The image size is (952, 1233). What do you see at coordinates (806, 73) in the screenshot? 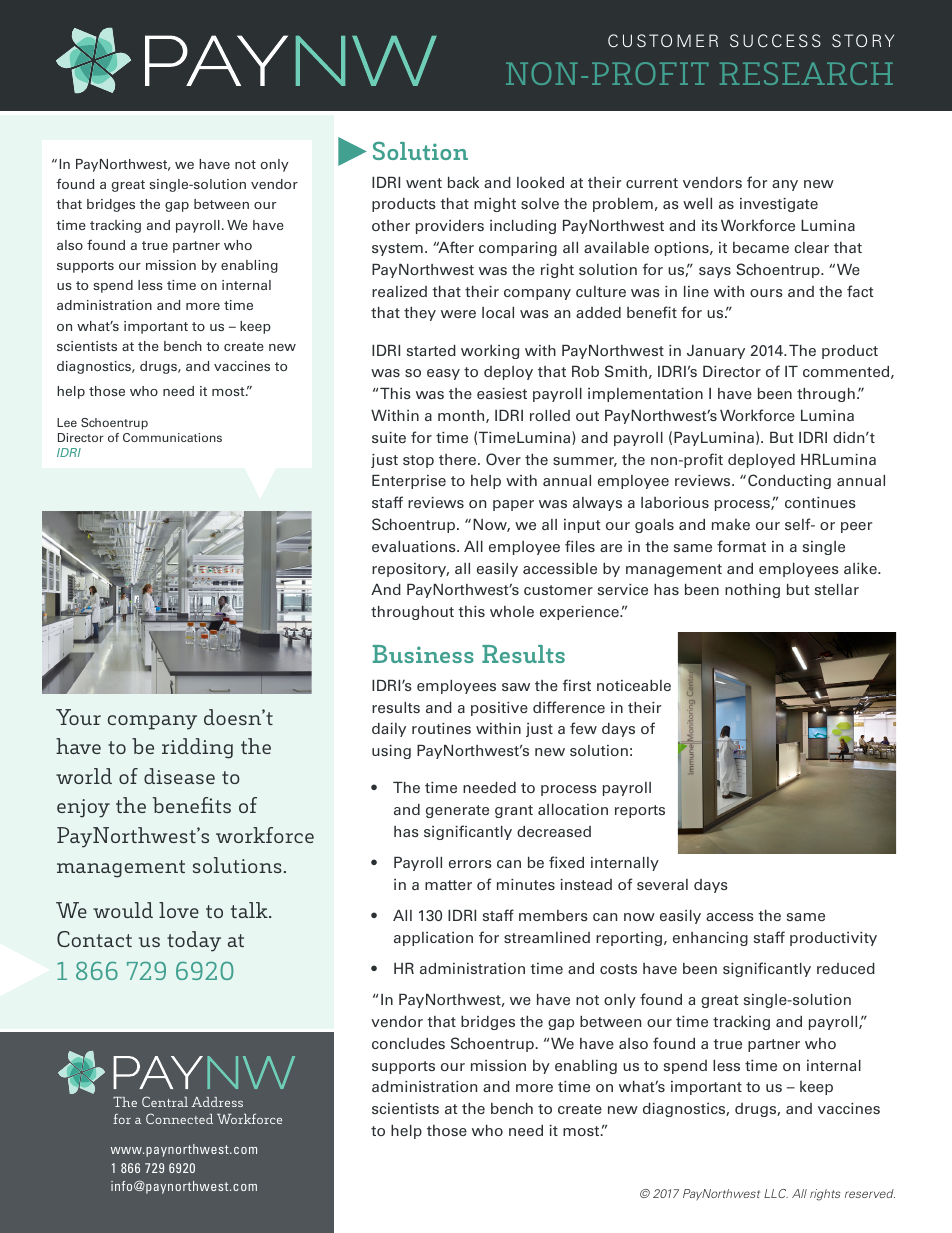
I see `RESEARCH` at bounding box center [806, 73].
